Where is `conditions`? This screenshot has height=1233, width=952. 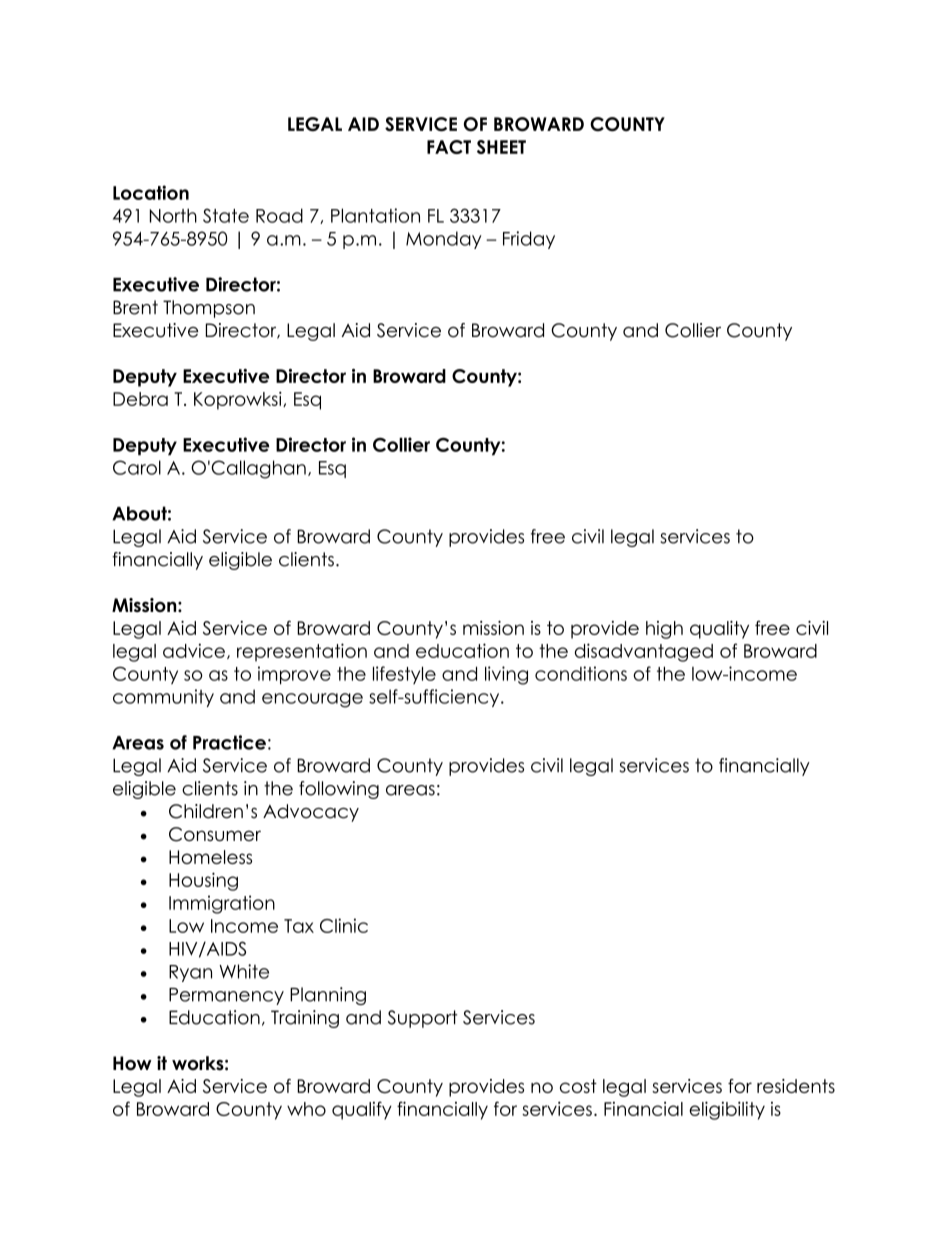
conditions is located at coordinates (581, 673).
